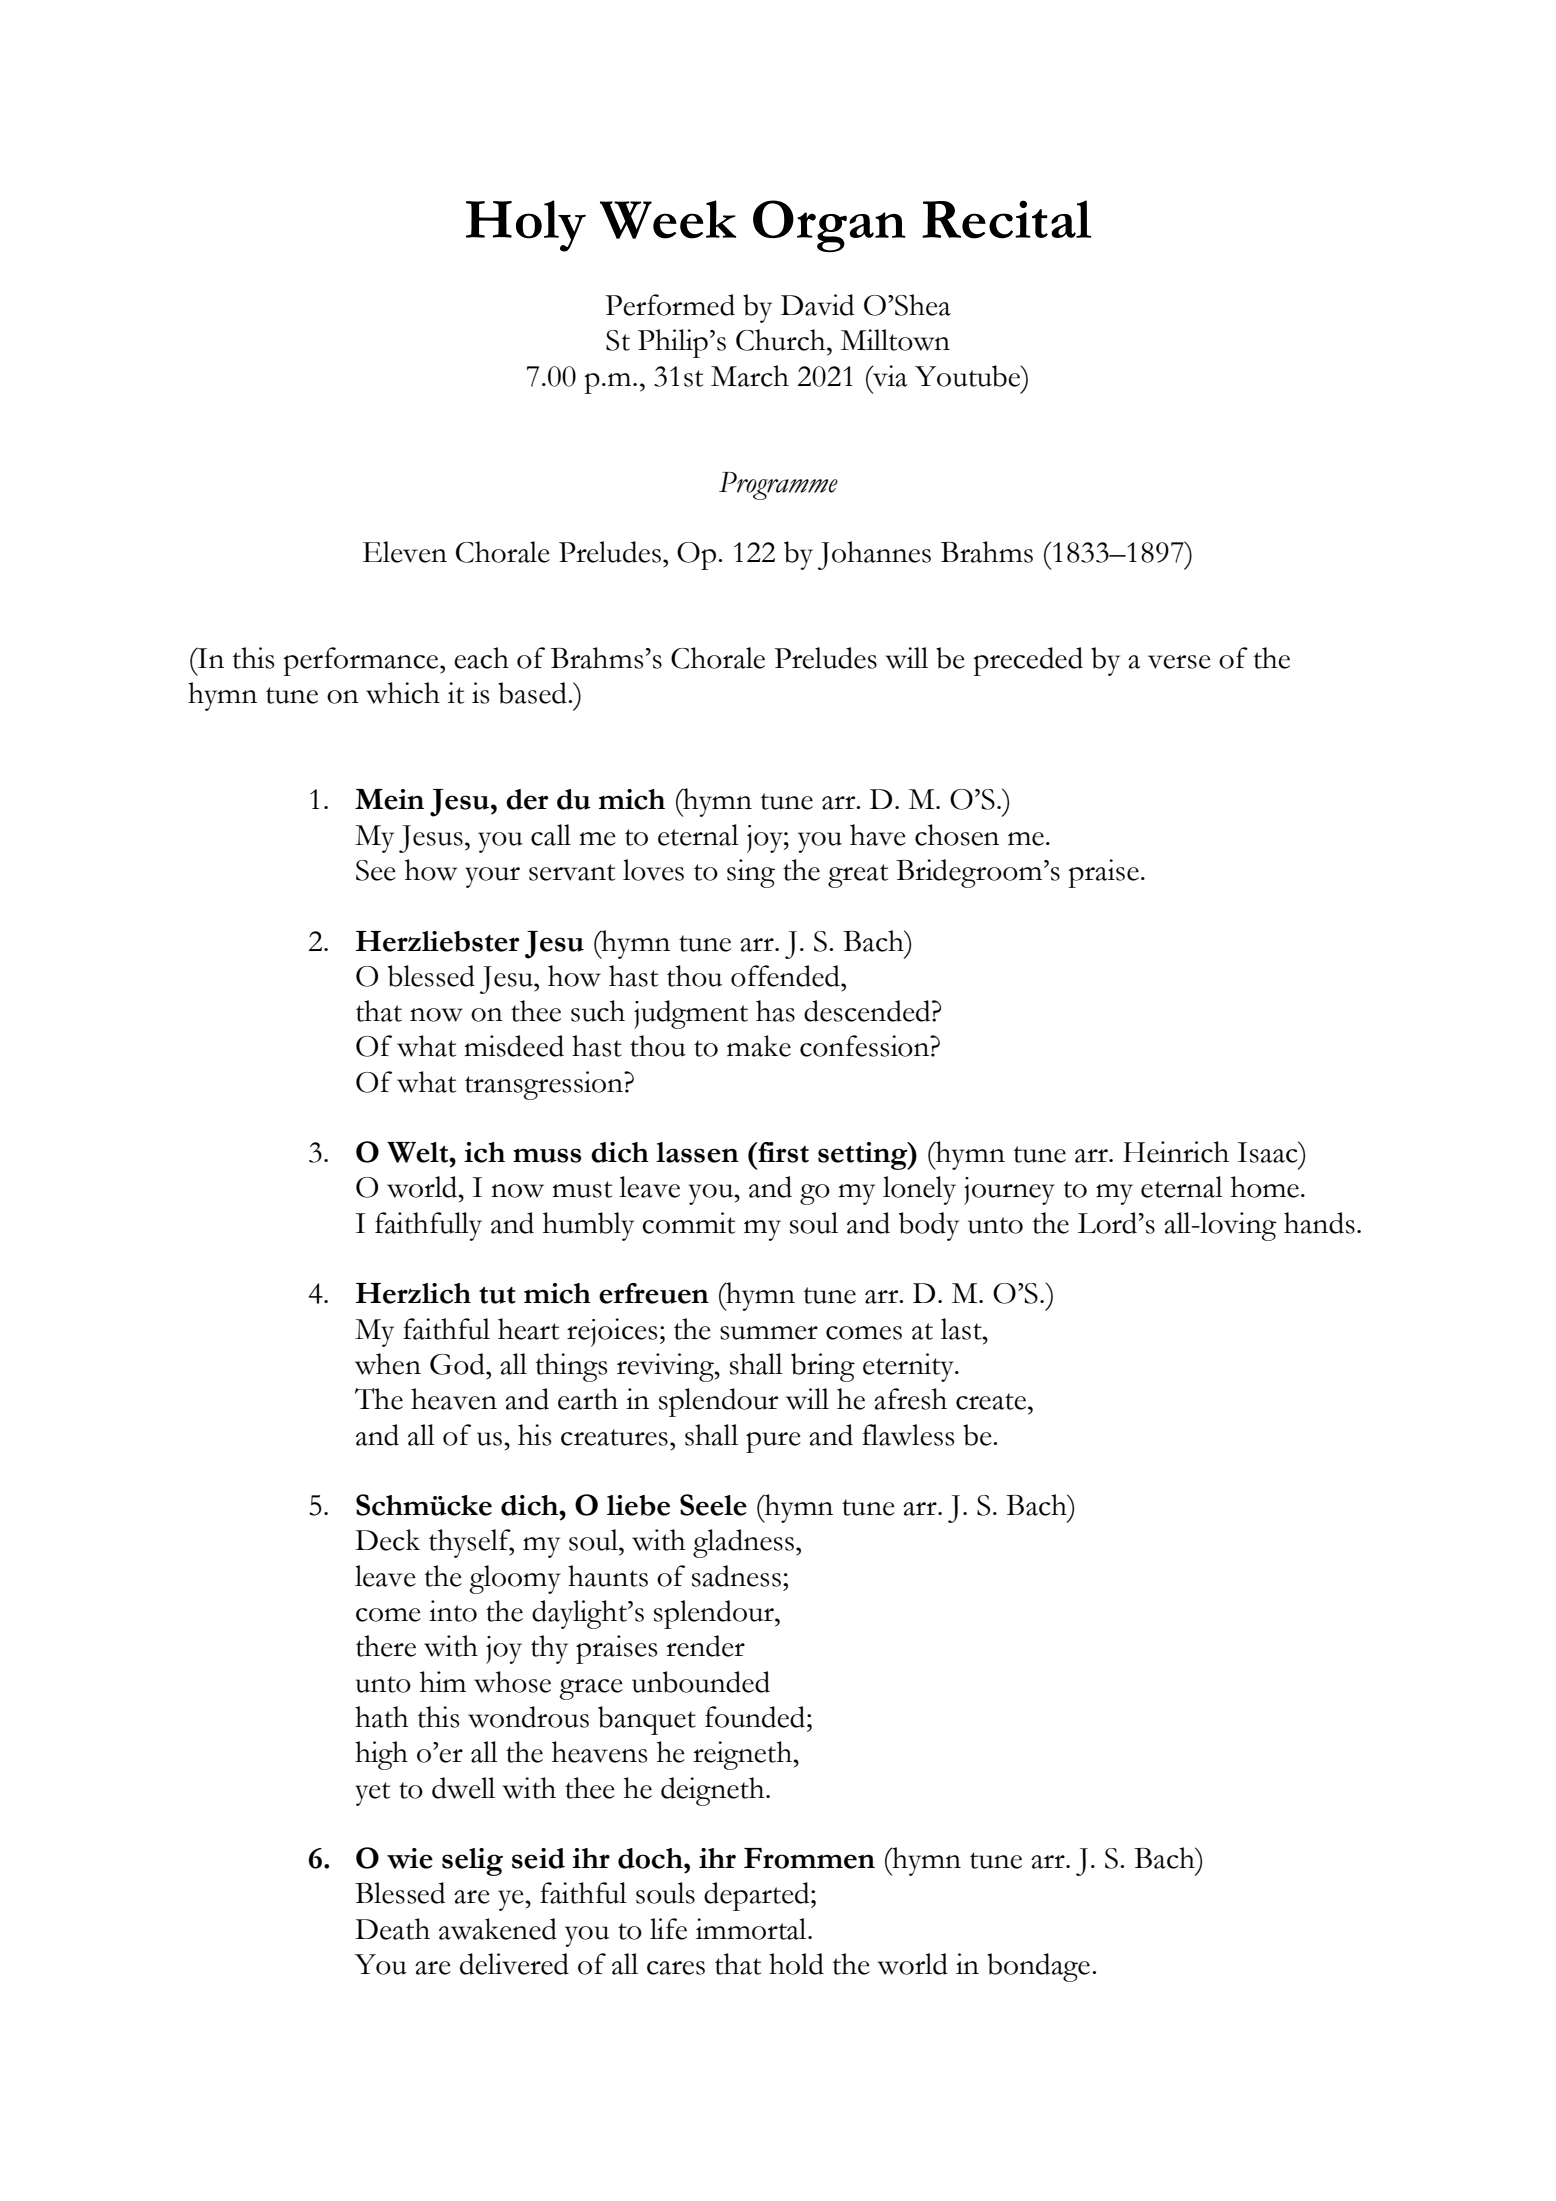  Describe the element at coordinates (481, 658) in the image. I see `each` at that location.
